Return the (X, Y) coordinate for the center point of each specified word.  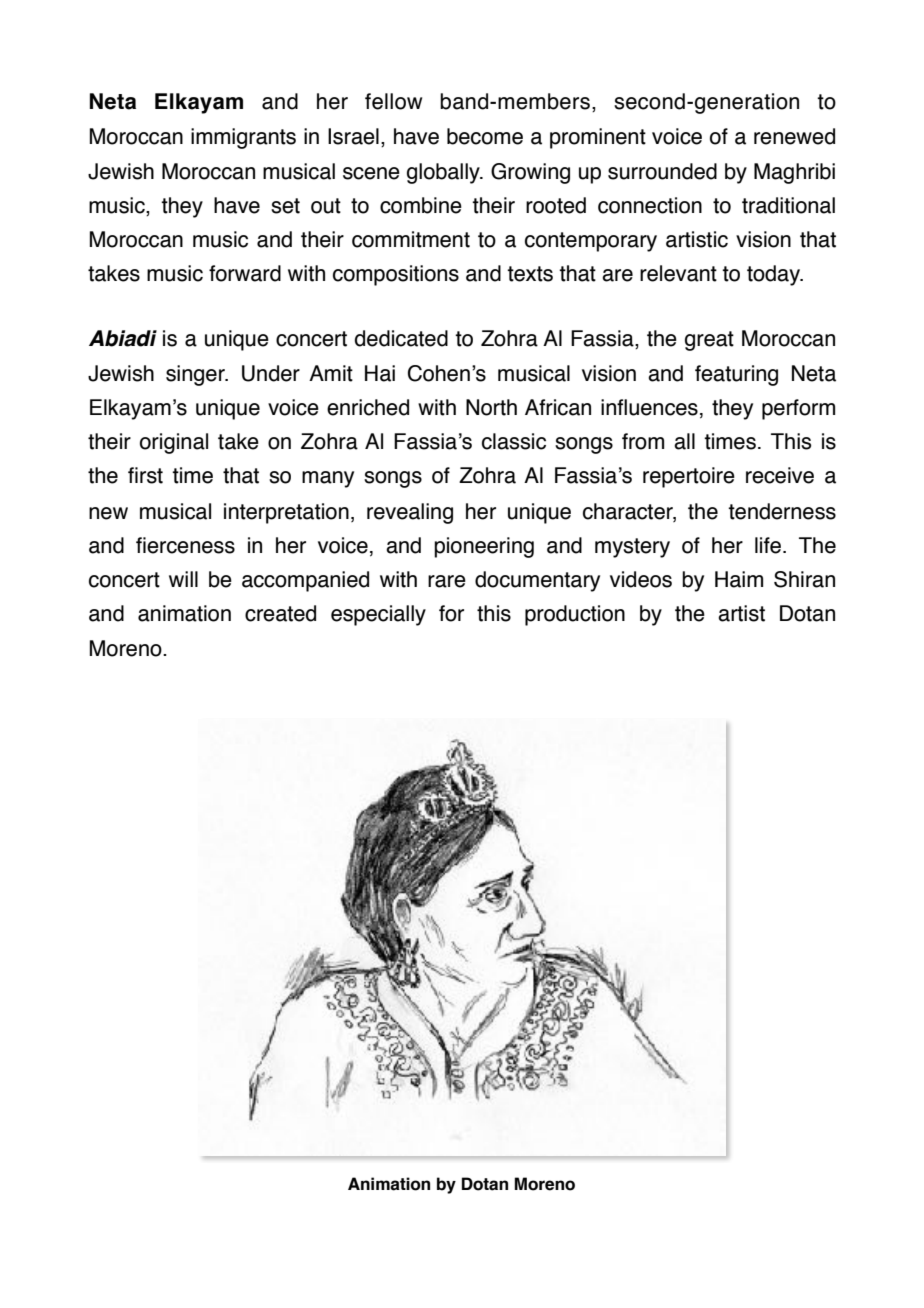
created (280, 613)
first (145, 475)
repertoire (689, 477)
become (485, 136)
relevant (678, 273)
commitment (411, 239)
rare (447, 581)
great (709, 341)
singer (196, 375)
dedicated (401, 338)
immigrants (243, 138)
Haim (739, 579)
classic (514, 441)
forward (245, 273)
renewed (794, 136)
